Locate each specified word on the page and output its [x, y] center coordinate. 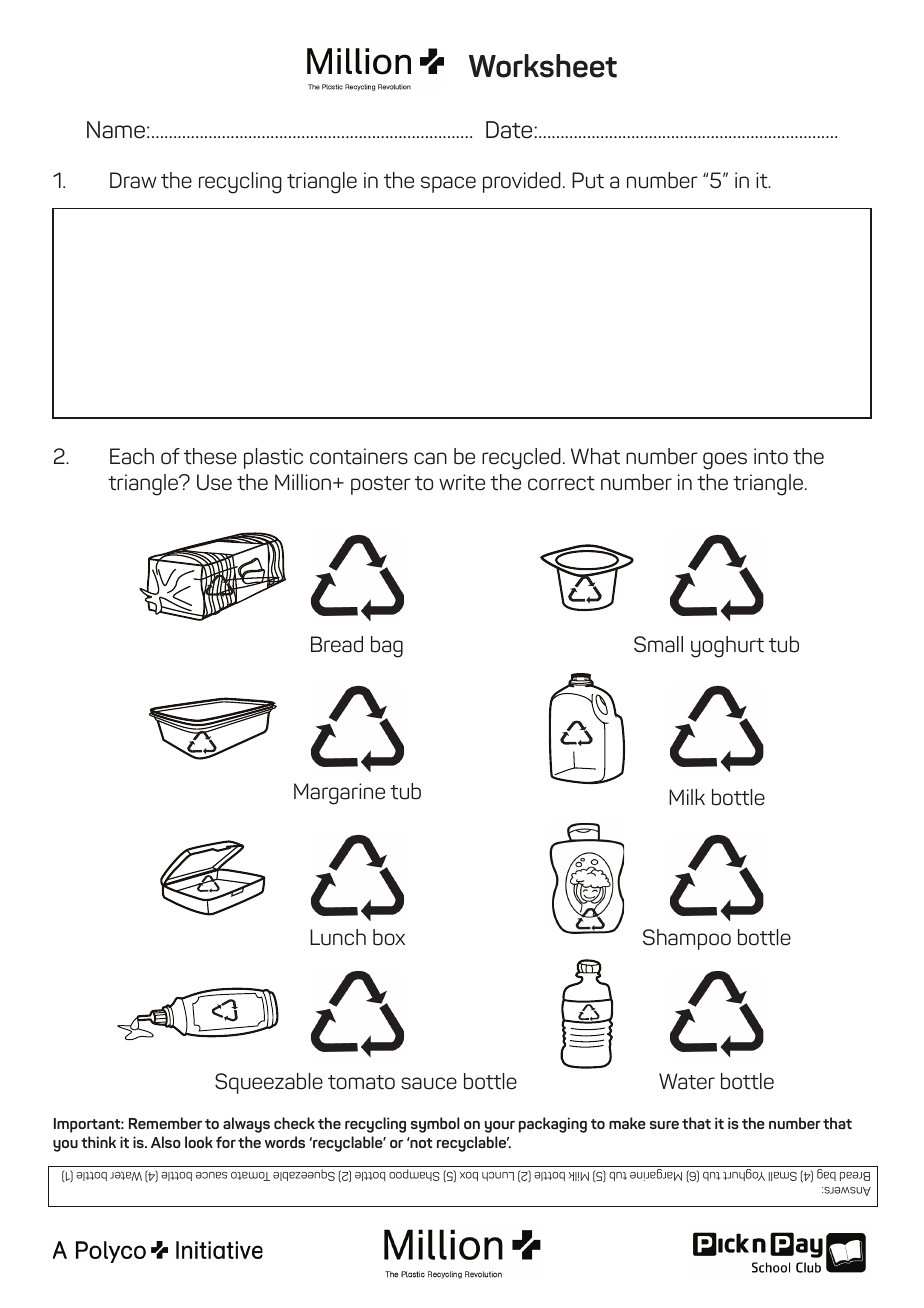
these [210, 456]
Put [588, 180]
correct [561, 483]
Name [116, 130]
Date [510, 130]
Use [214, 482]
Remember [165, 1123]
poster [381, 485]
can [430, 458]
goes [725, 461]
